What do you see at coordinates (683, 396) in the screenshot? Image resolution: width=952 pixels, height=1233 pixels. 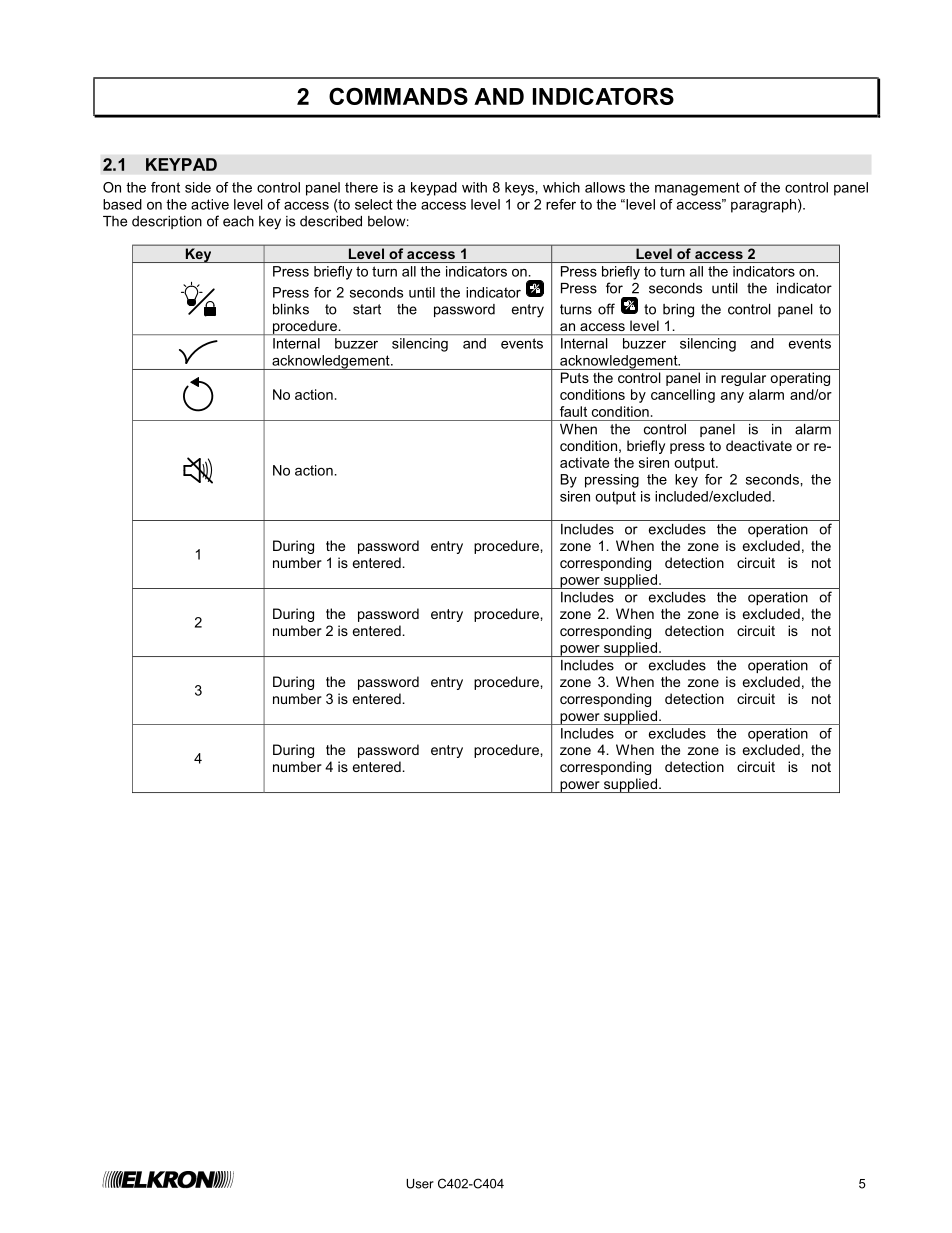 I see `cancelling` at bounding box center [683, 396].
